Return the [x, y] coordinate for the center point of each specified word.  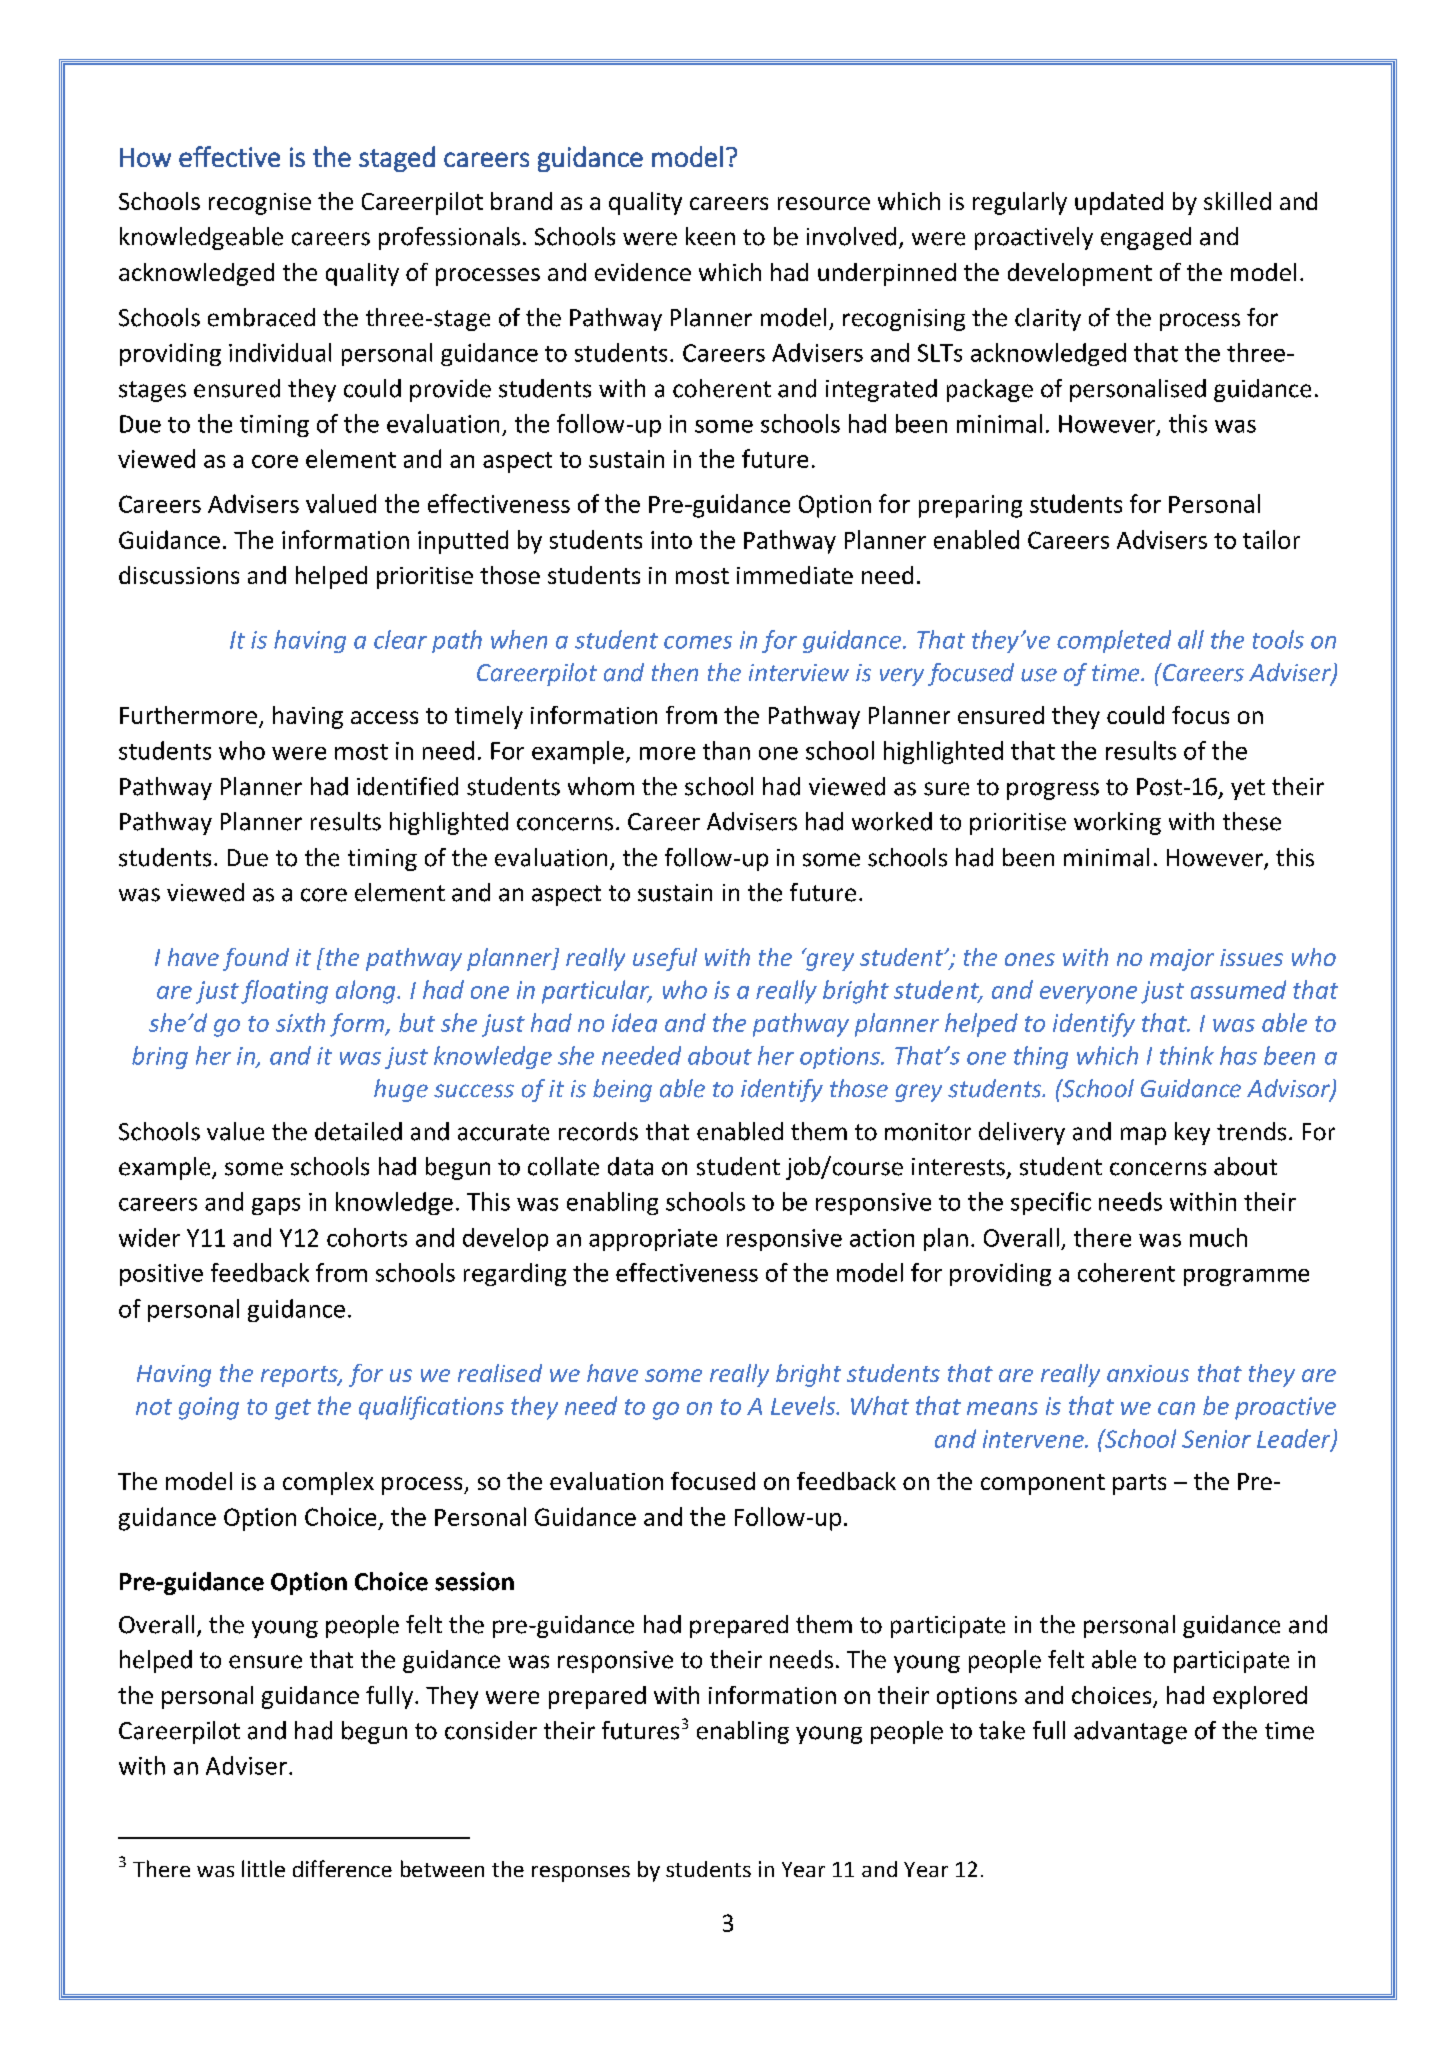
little [263, 1868]
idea [634, 1022]
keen [710, 236]
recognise [260, 204]
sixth [300, 1022]
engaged [1146, 238]
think [1187, 1055]
